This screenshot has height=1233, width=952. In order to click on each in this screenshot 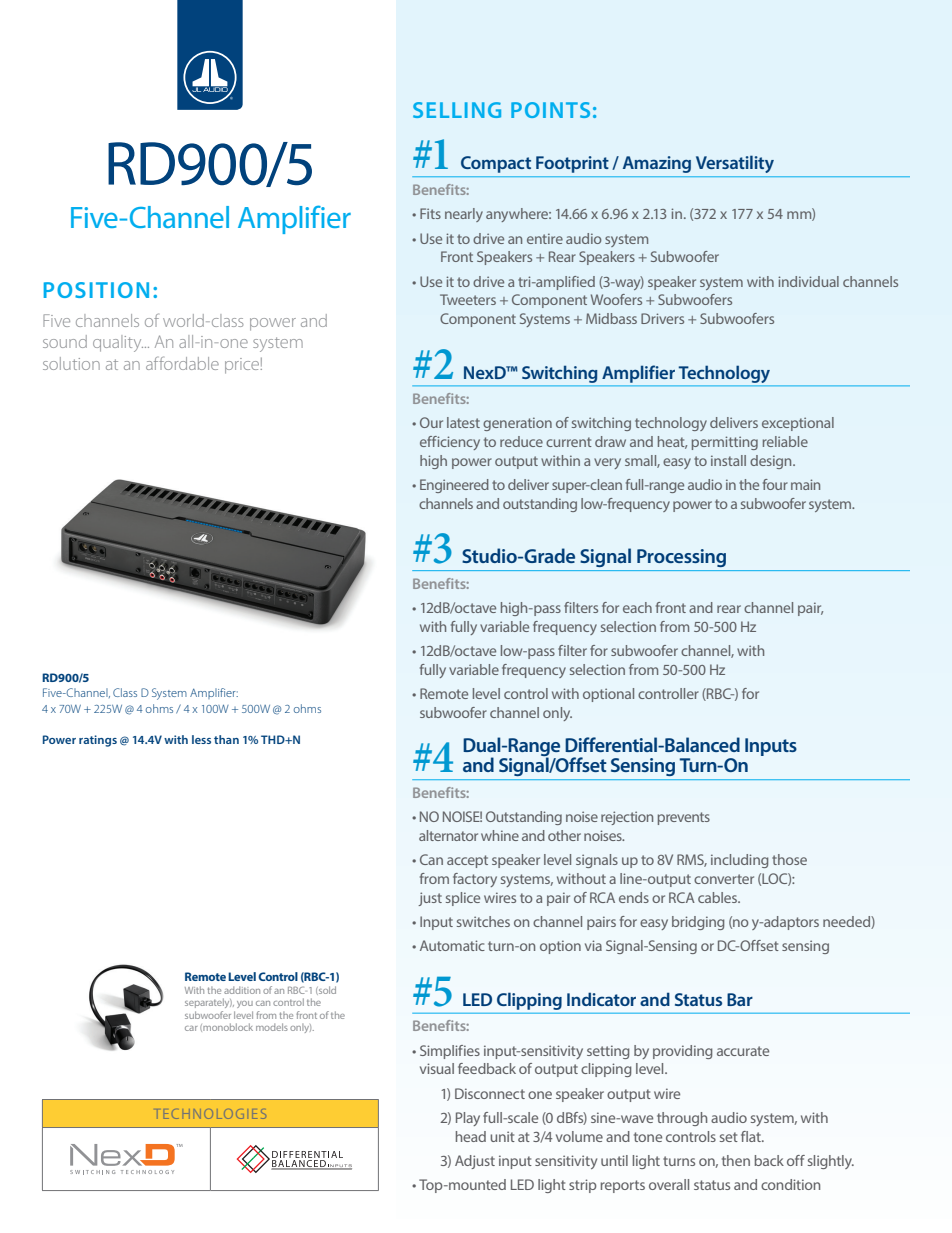, I will do `click(637, 607)`.
